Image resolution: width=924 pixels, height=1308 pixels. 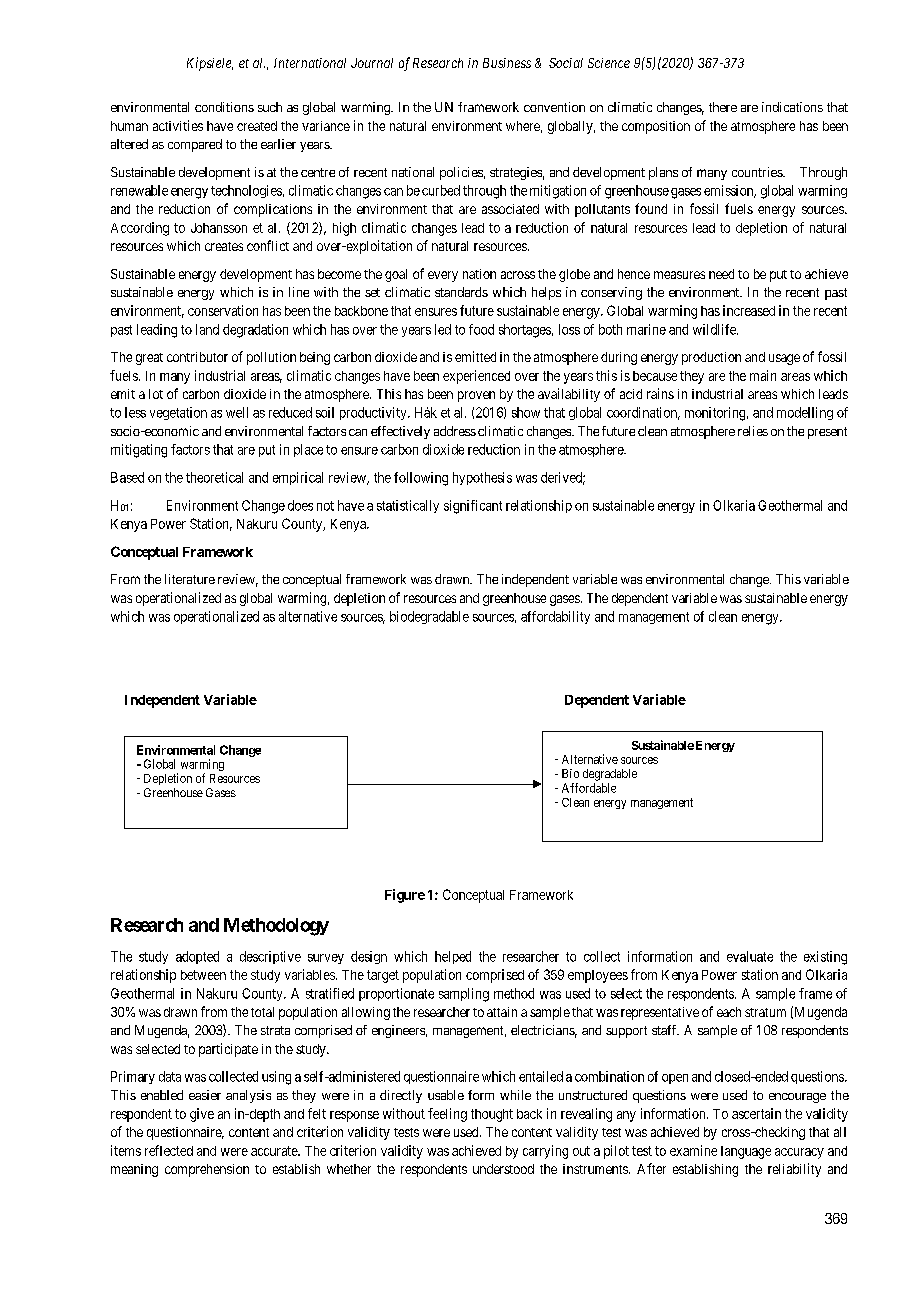 What do you see at coordinates (214, 477) in the page?
I see `theoretical` at bounding box center [214, 477].
